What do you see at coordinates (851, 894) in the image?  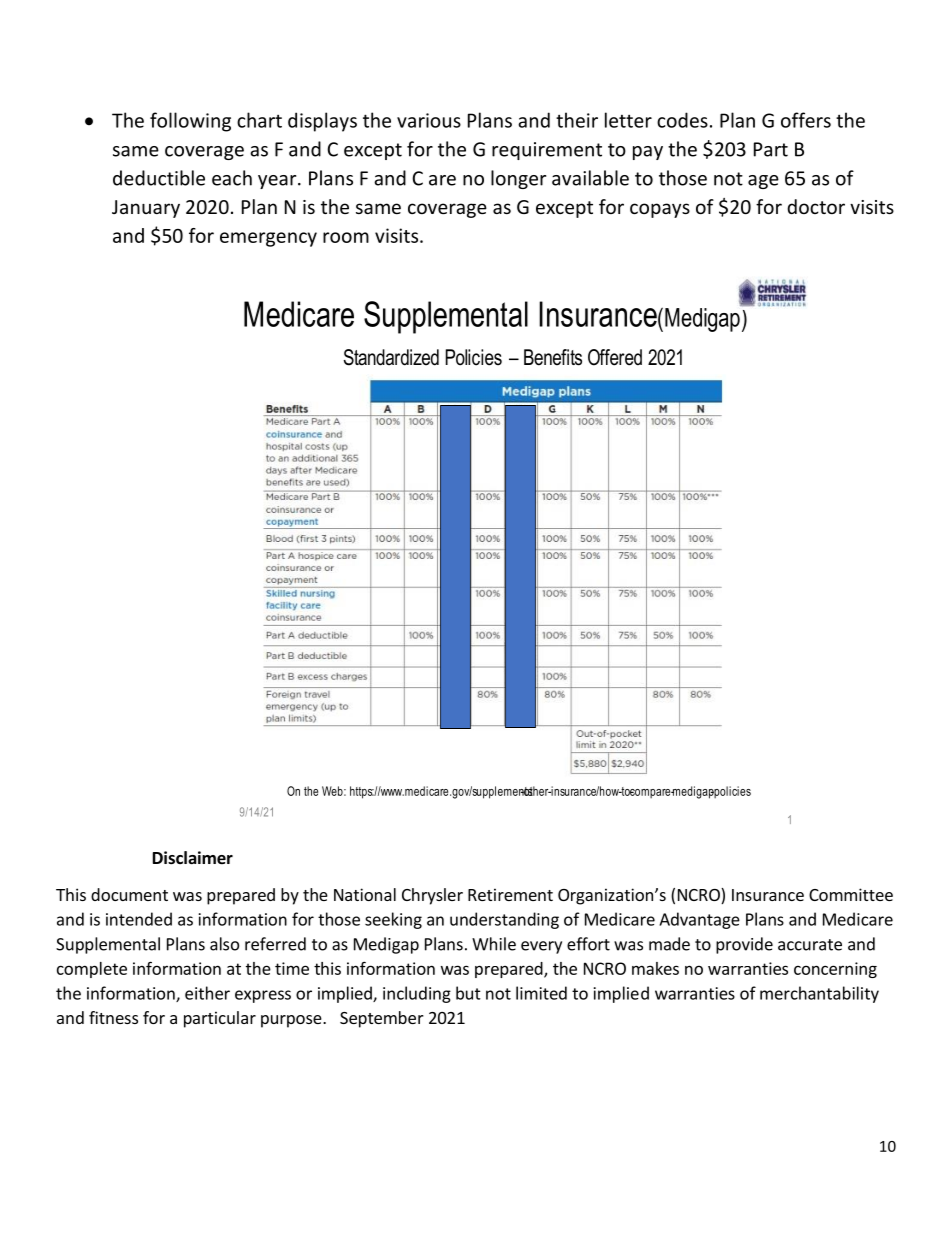 I see `Committee` at bounding box center [851, 894].
